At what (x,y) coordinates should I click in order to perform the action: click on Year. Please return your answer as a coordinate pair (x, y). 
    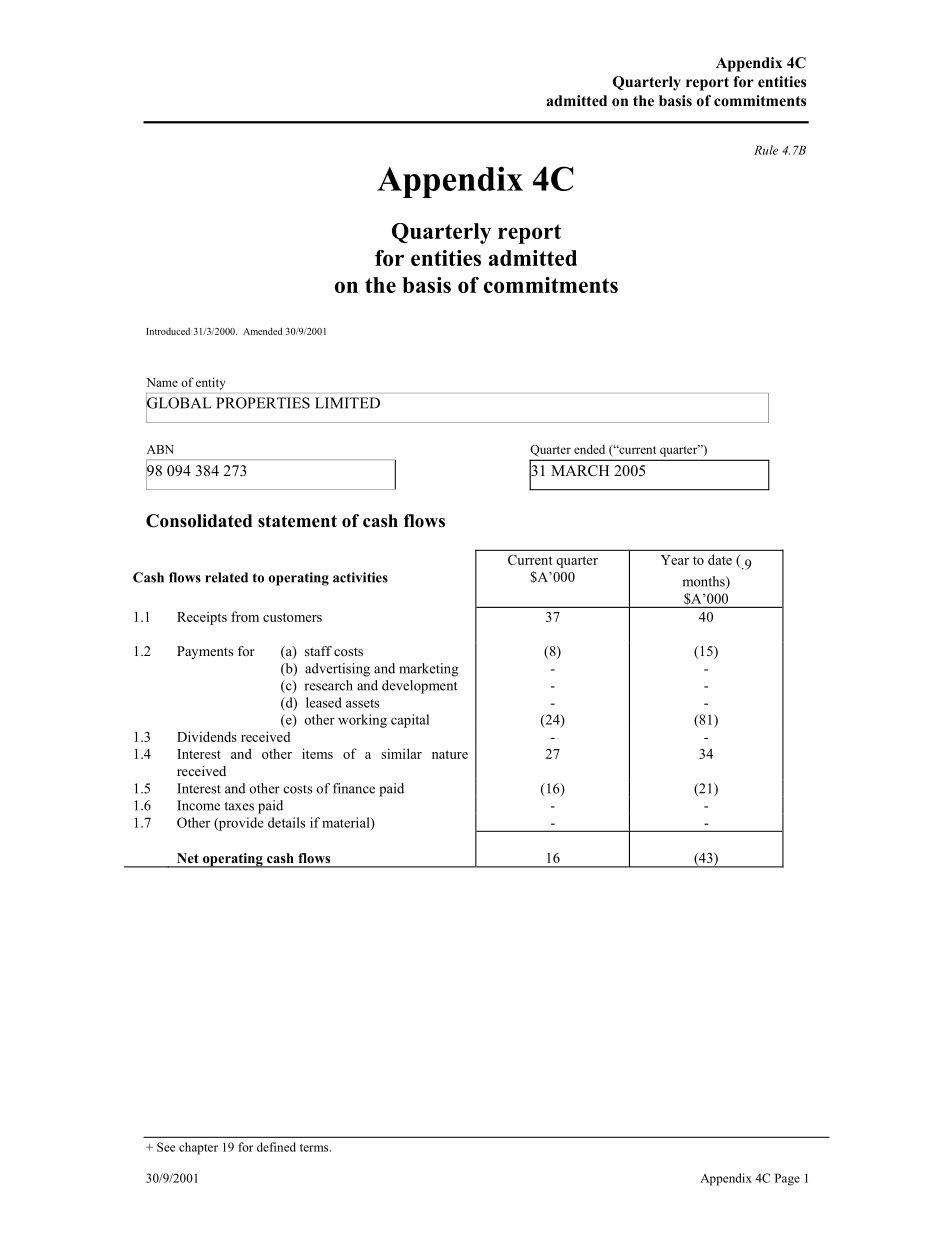
    Looking at the image, I should click on (675, 560).
